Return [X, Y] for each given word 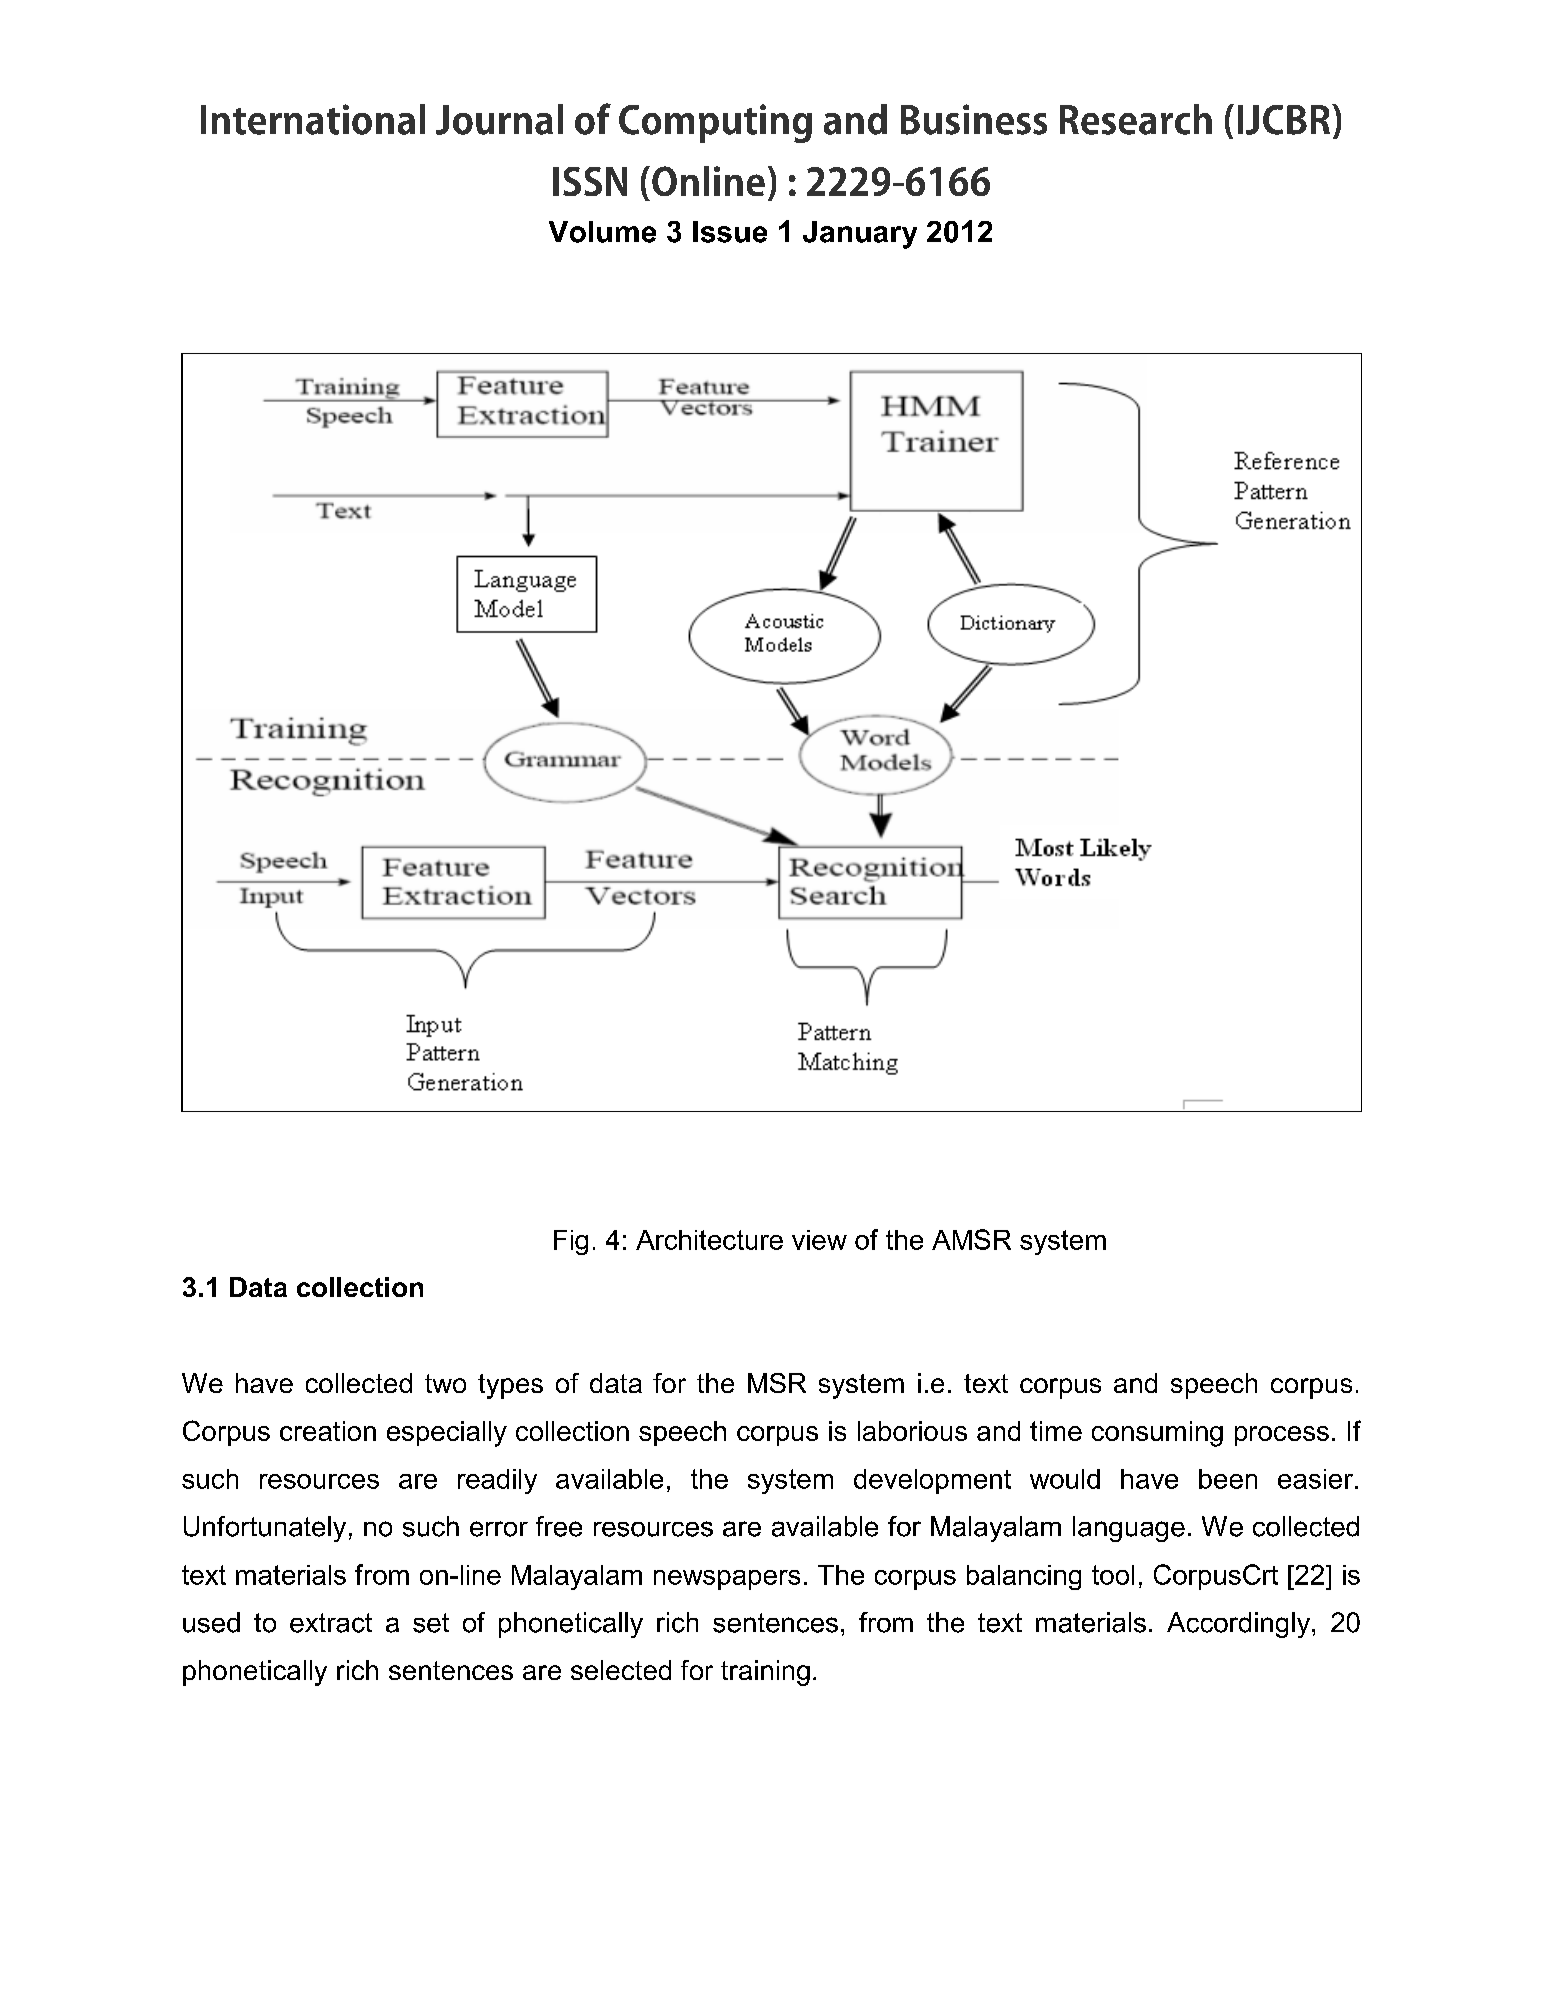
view [819, 1240]
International [313, 119]
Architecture [709, 1240]
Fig [571, 1242]
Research [1136, 119]
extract [331, 1623]
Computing [715, 123]
